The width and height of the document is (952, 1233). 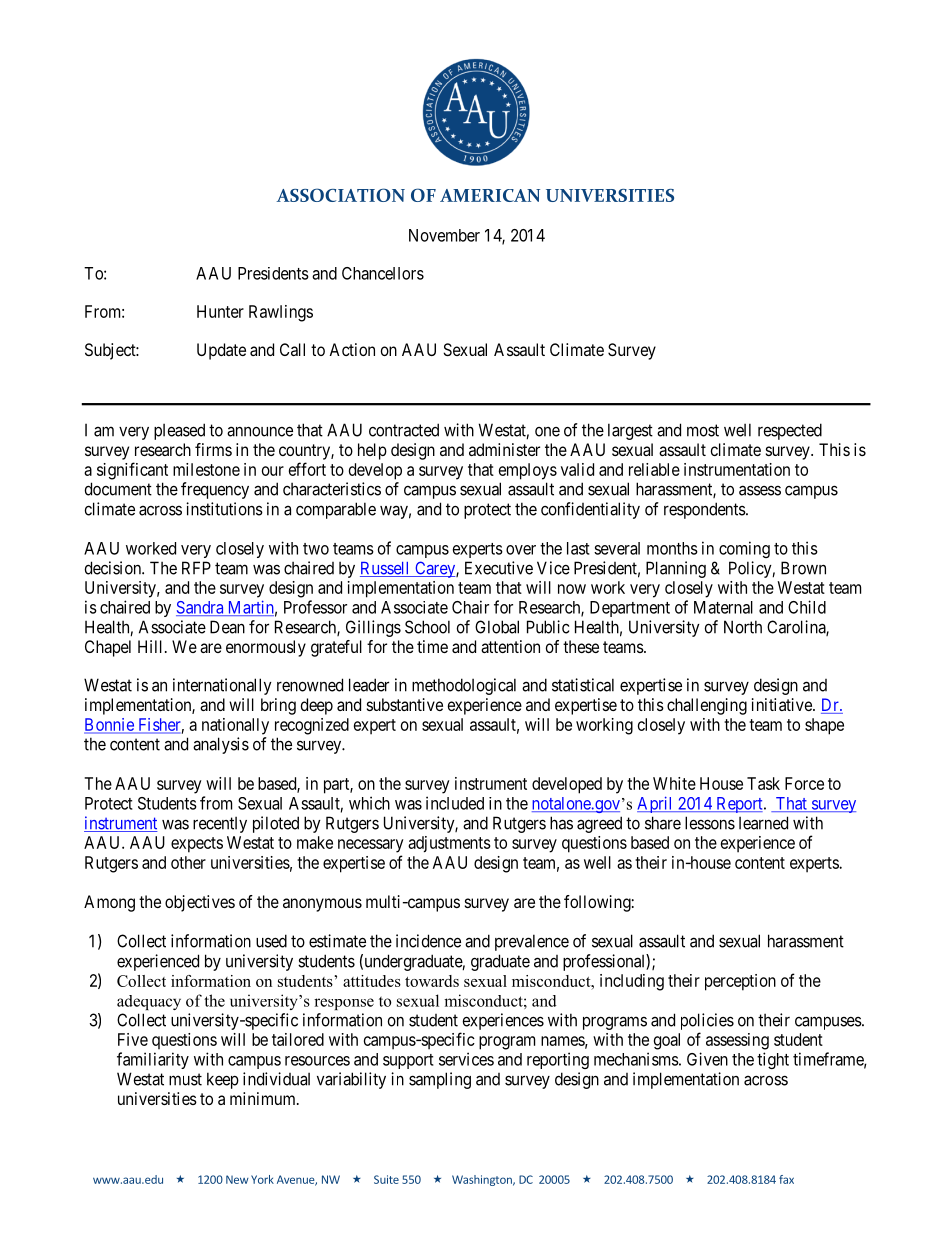 I want to click on AMERICAN, so click(x=490, y=195).
